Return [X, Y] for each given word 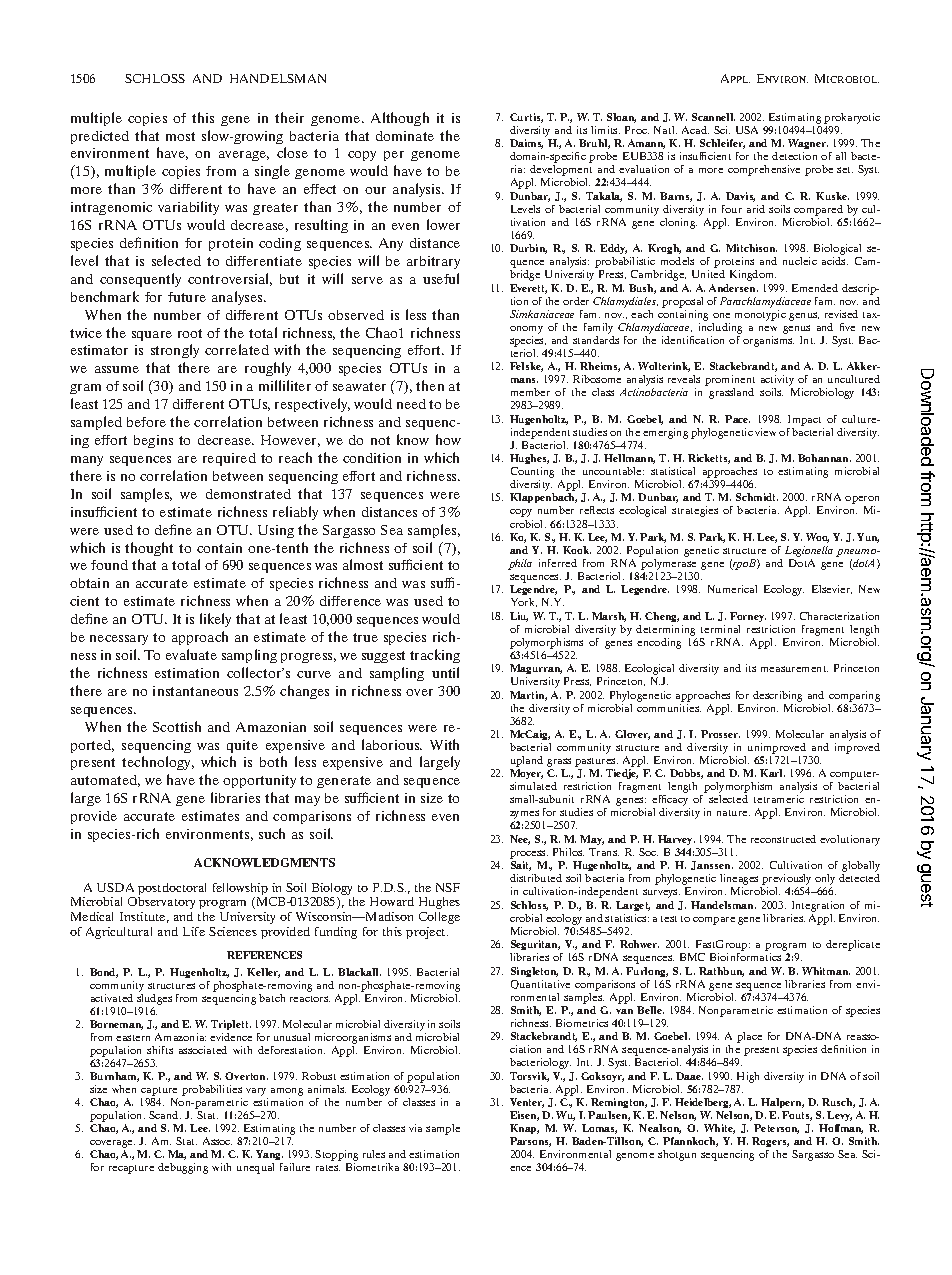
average [244, 156]
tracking [435, 656]
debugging [183, 1168]
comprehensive [764, 170]
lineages [740, 881]
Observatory [161, 903]
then [430, 385]
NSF [448, 887]
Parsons [530, 1142]
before [146, 422]
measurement [794, 669]
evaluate [191, 654]
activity [777, 382]
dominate [405, 136]
